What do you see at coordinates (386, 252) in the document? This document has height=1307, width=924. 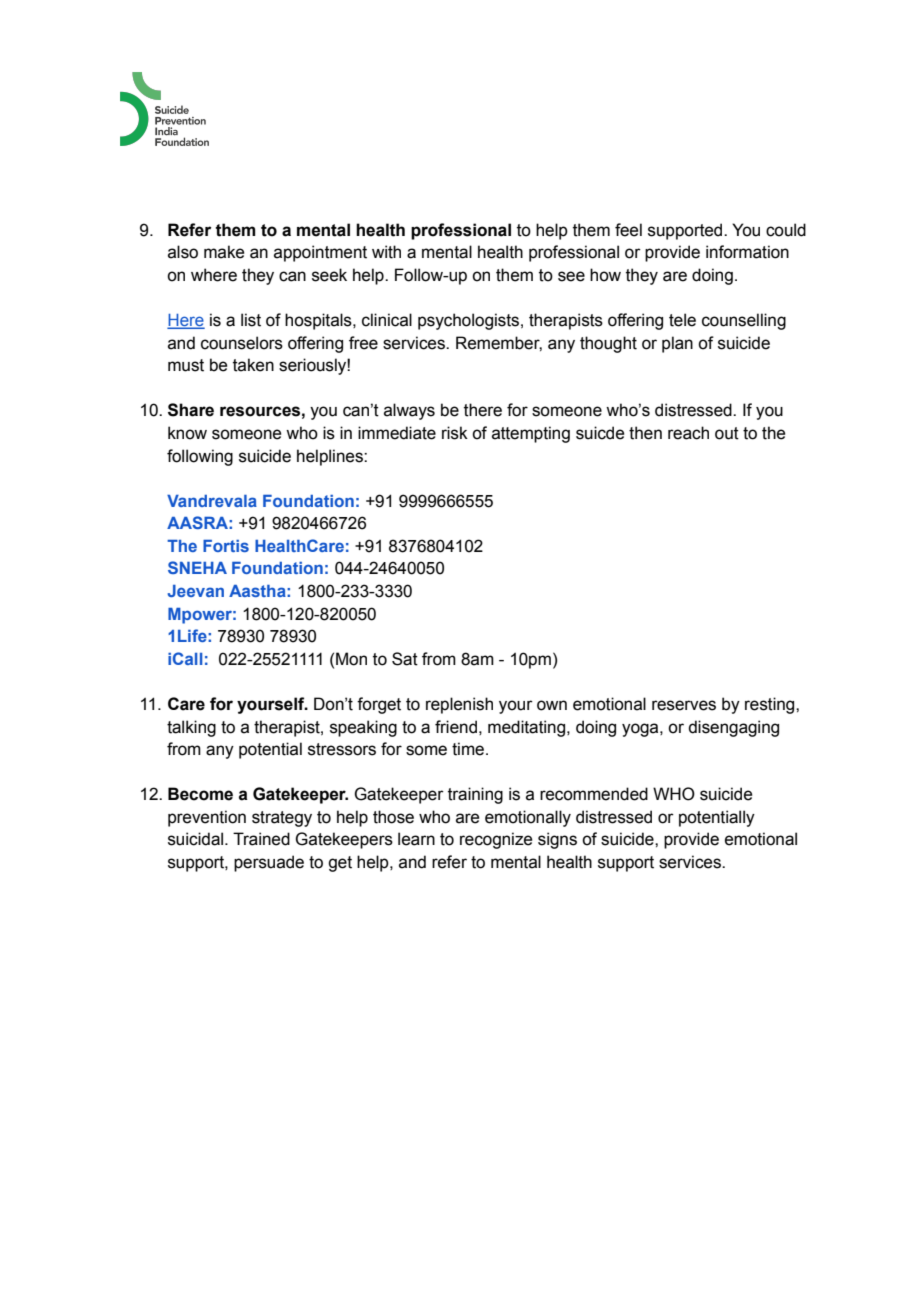 I see `with` at bounding box center [386, 252].
